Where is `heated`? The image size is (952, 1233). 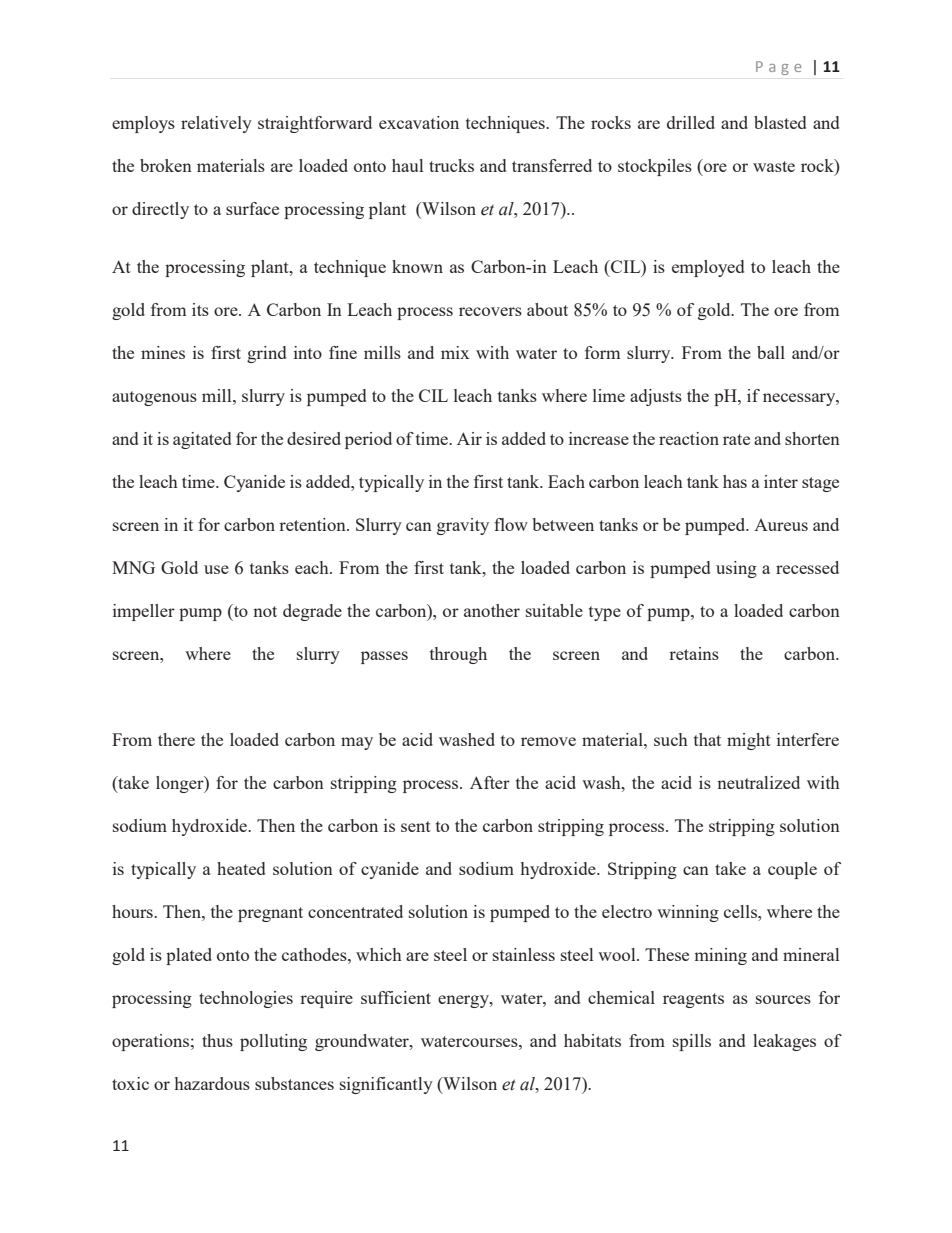 heated is located at coordinates (241, 868).
